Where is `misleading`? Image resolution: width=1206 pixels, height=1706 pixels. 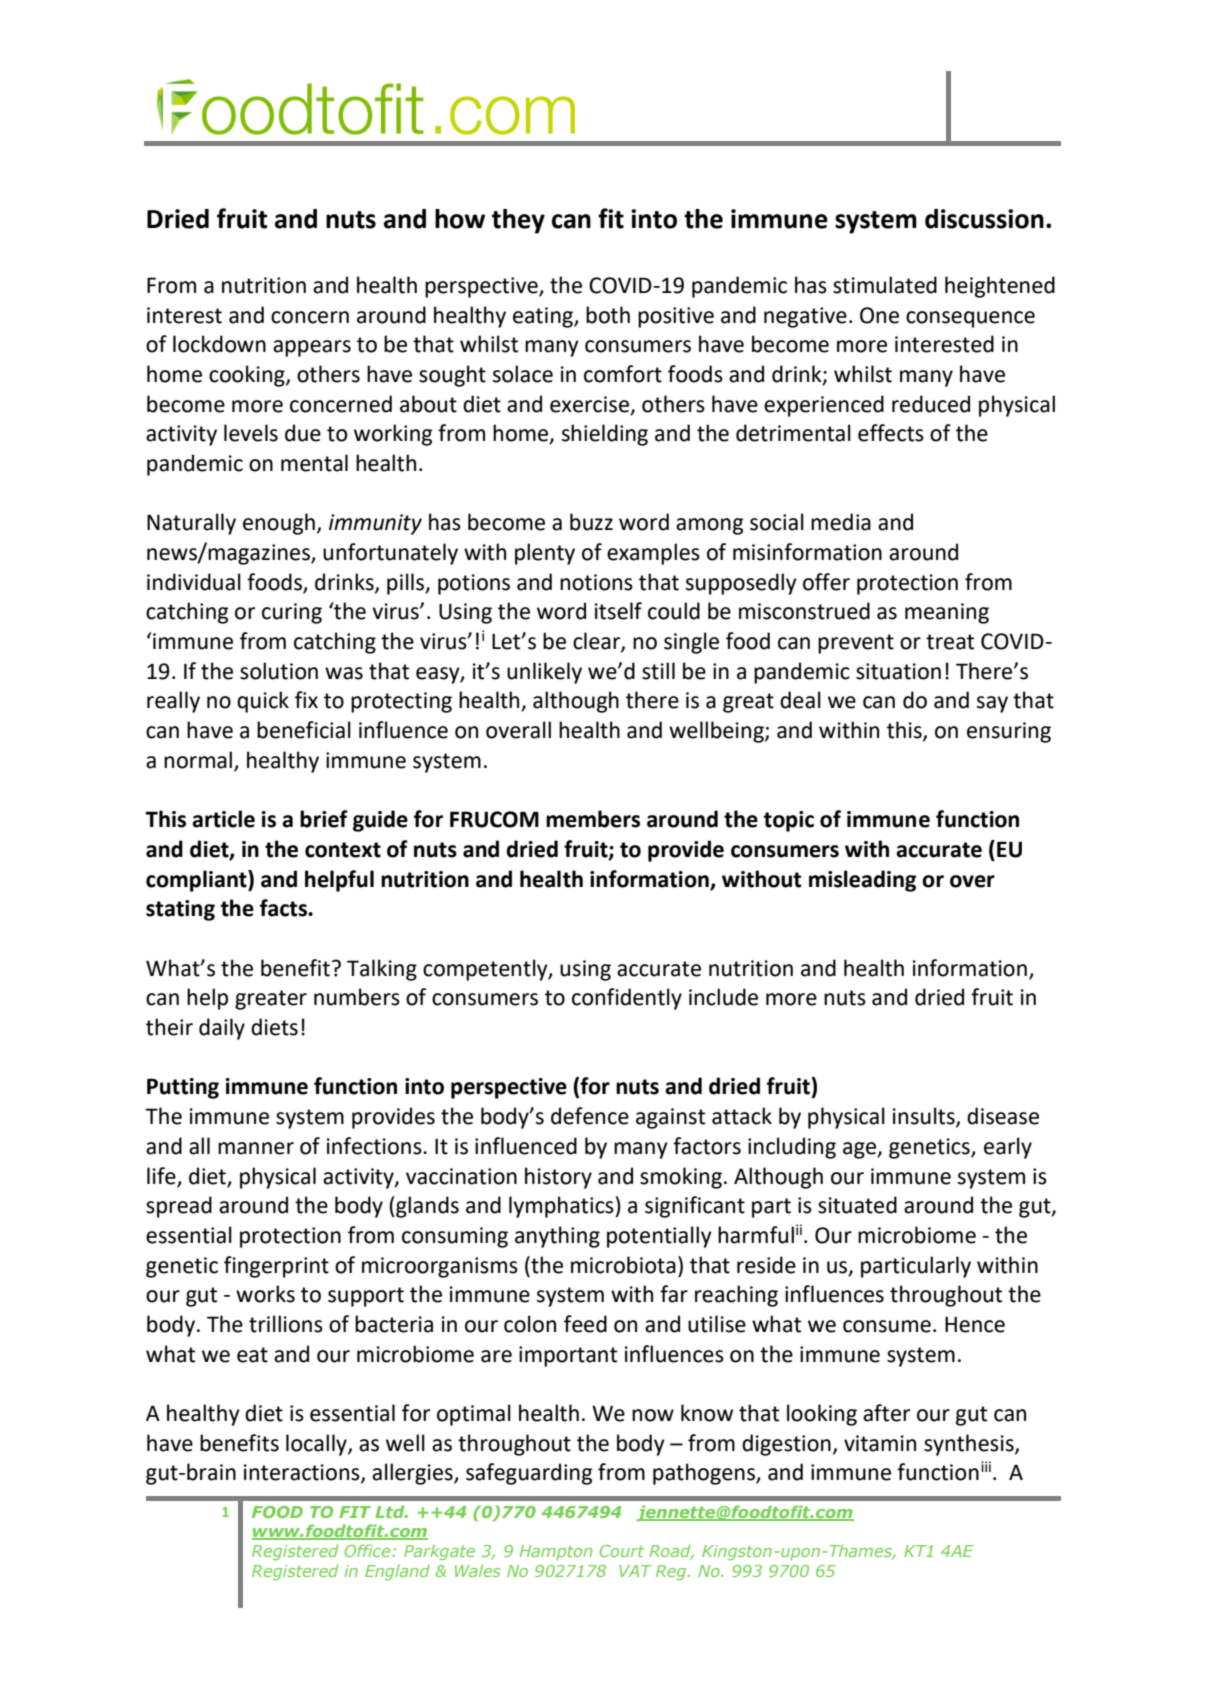
misleading is located at coordinates (862, 881).
